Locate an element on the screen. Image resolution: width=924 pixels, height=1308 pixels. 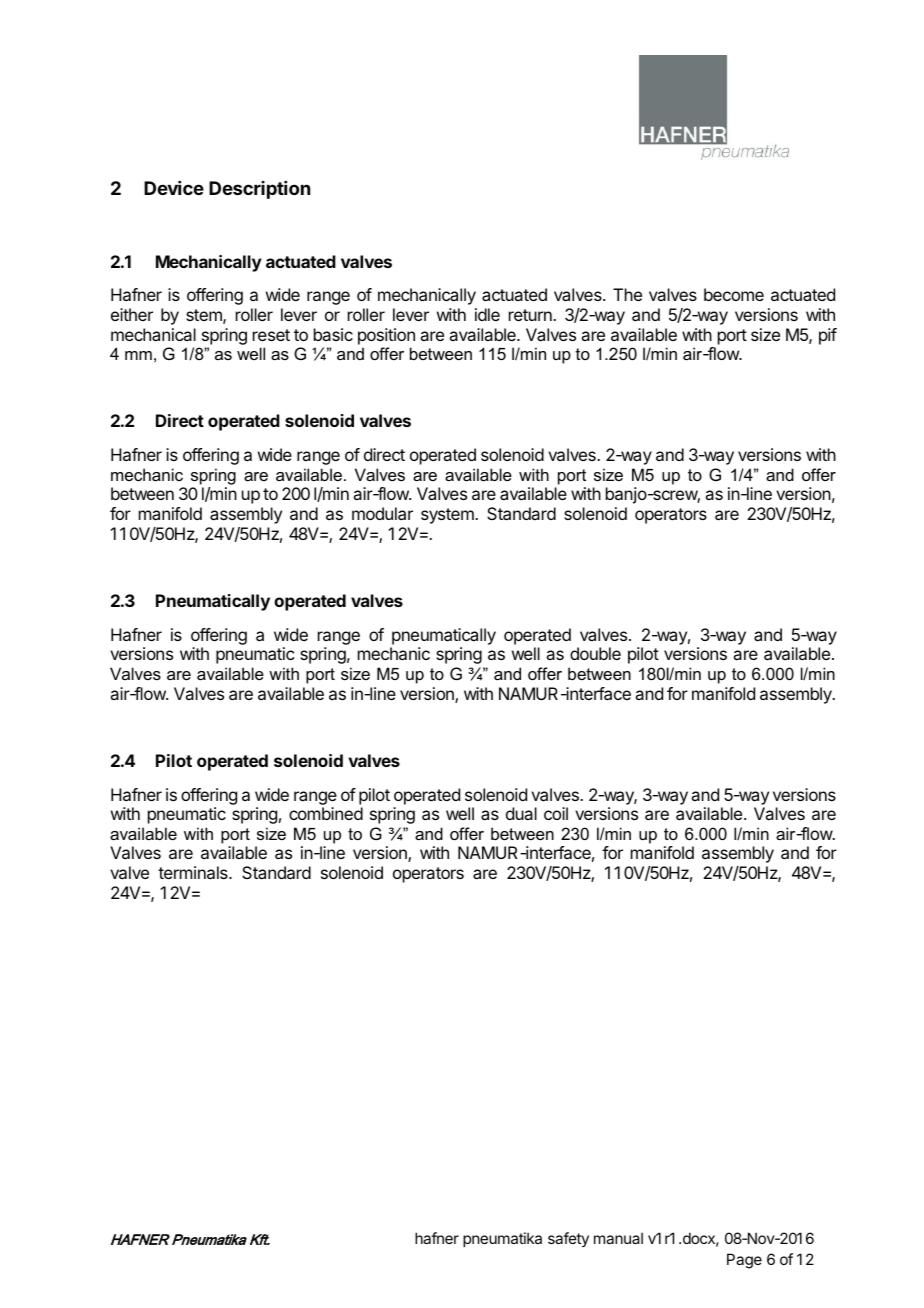
basic is located at coordinates (333, 334).
